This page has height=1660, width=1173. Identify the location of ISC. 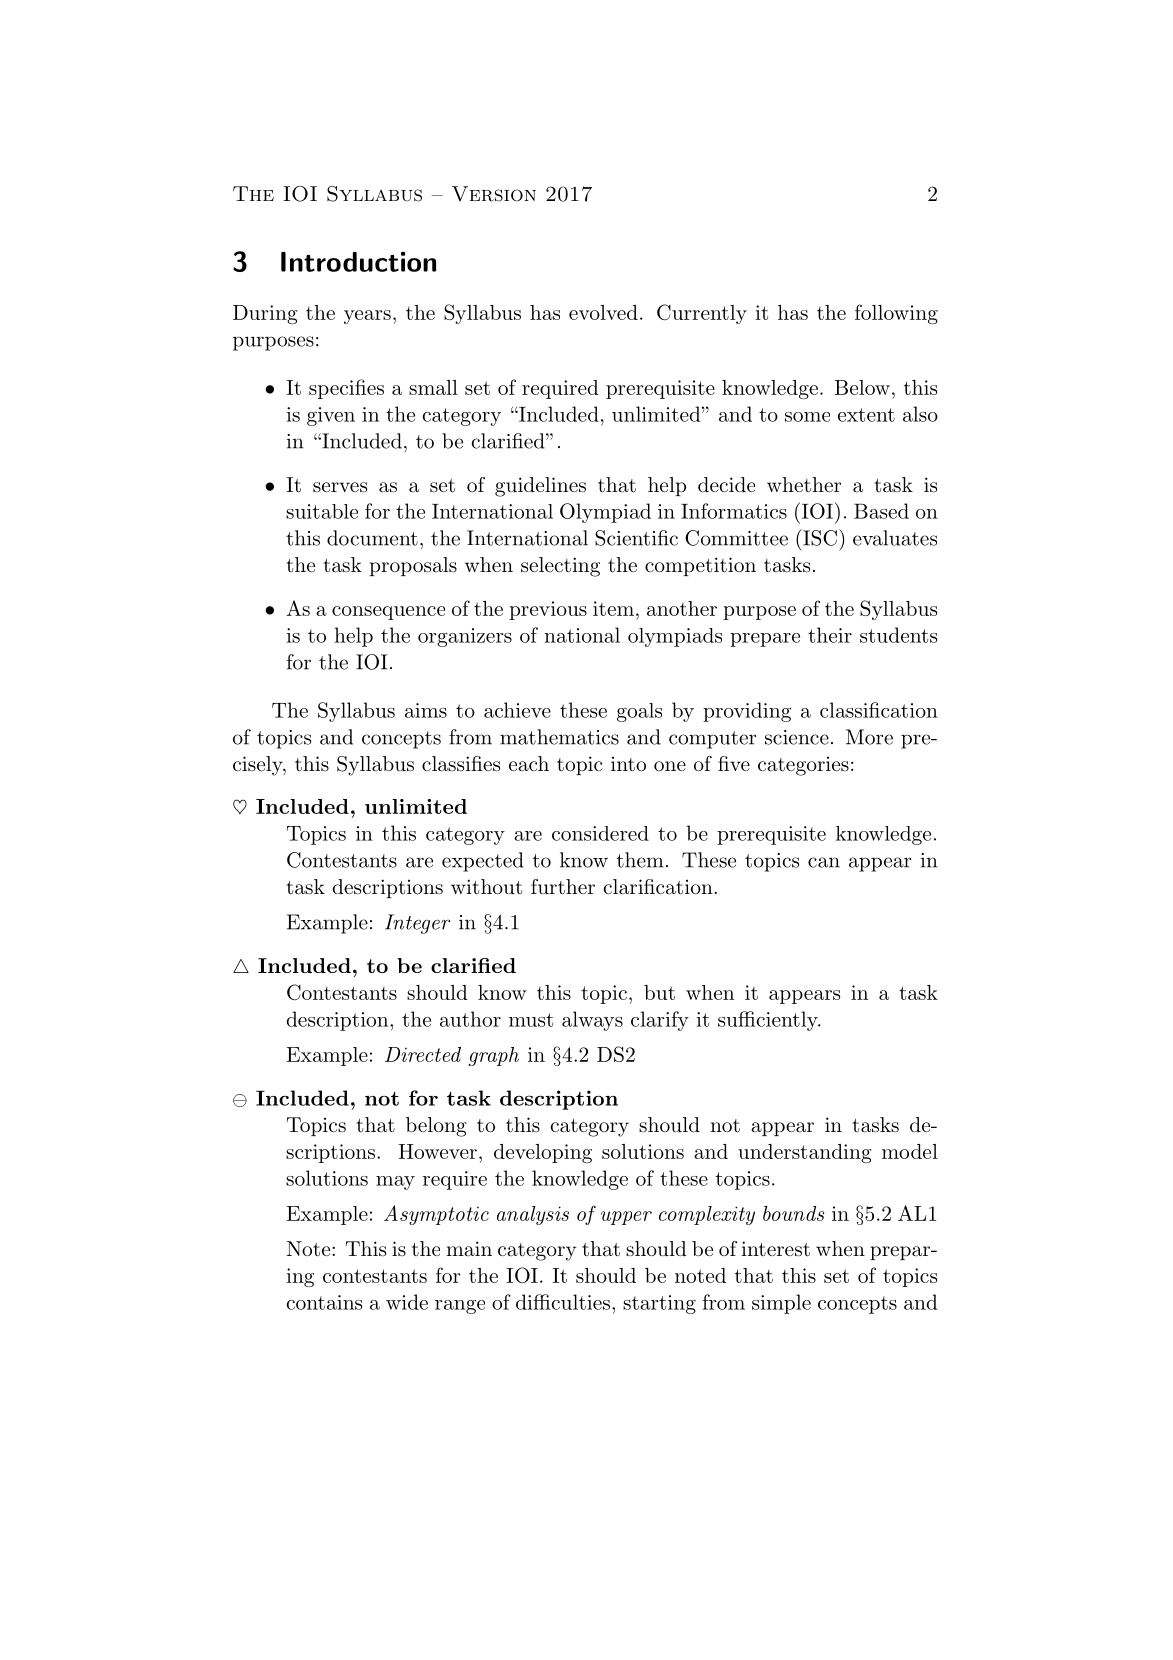
(818, 537).
